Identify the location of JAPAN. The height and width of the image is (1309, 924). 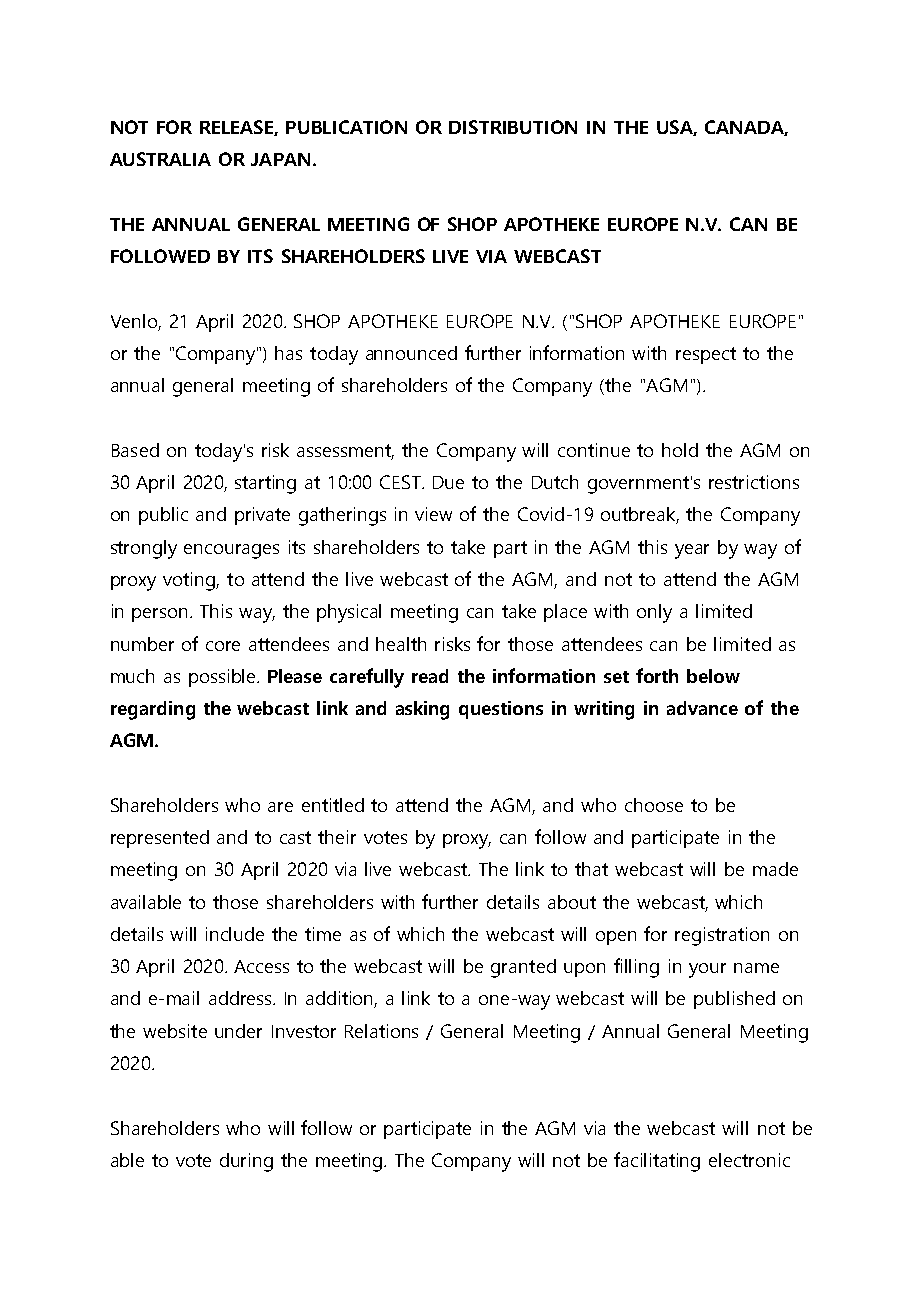
(280, 159).
